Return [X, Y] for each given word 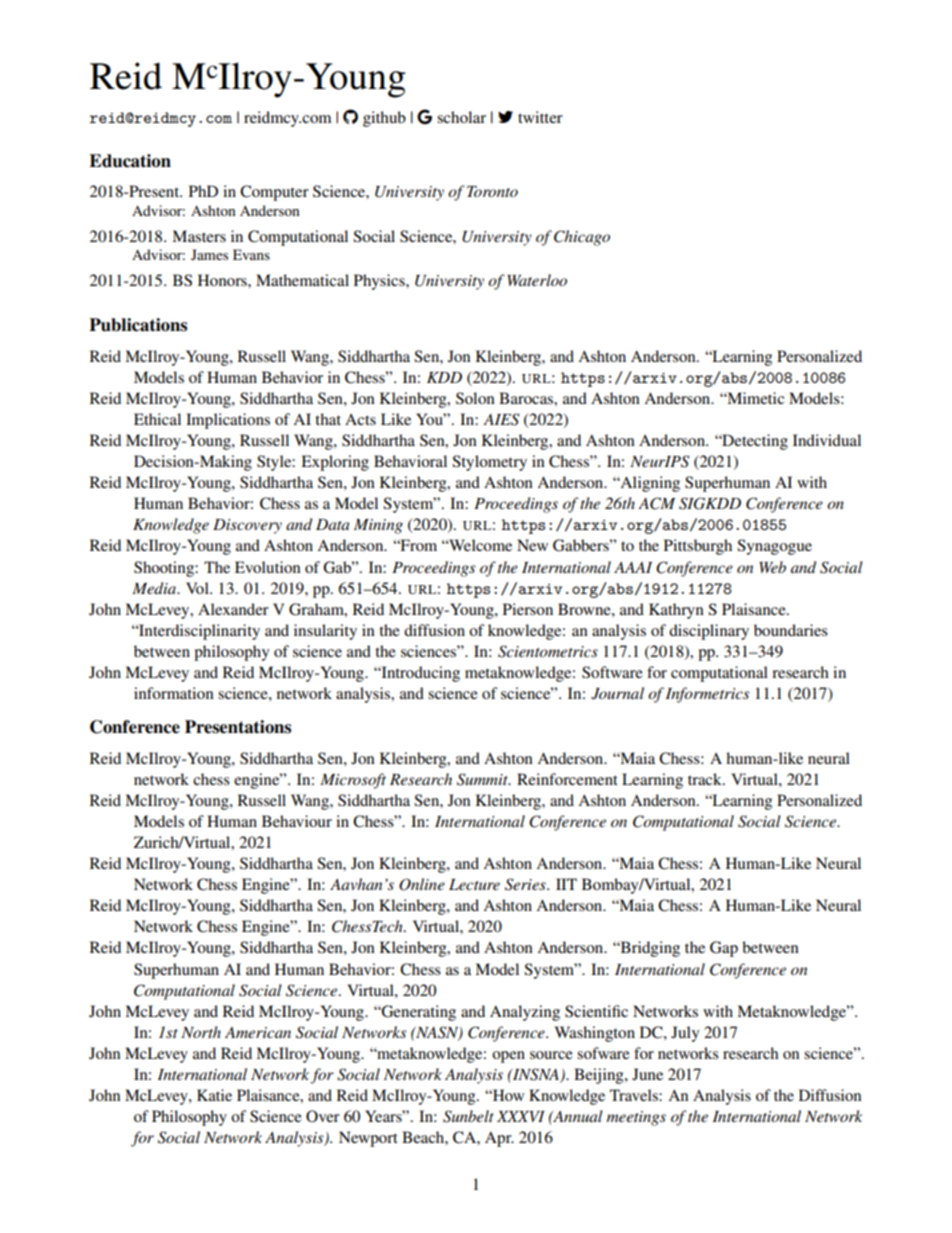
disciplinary [709, 632]
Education [130, 161]
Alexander [233, 609]
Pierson [528, 609]
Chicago [582, 238]
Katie [214, 1095]
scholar [461, 117]
